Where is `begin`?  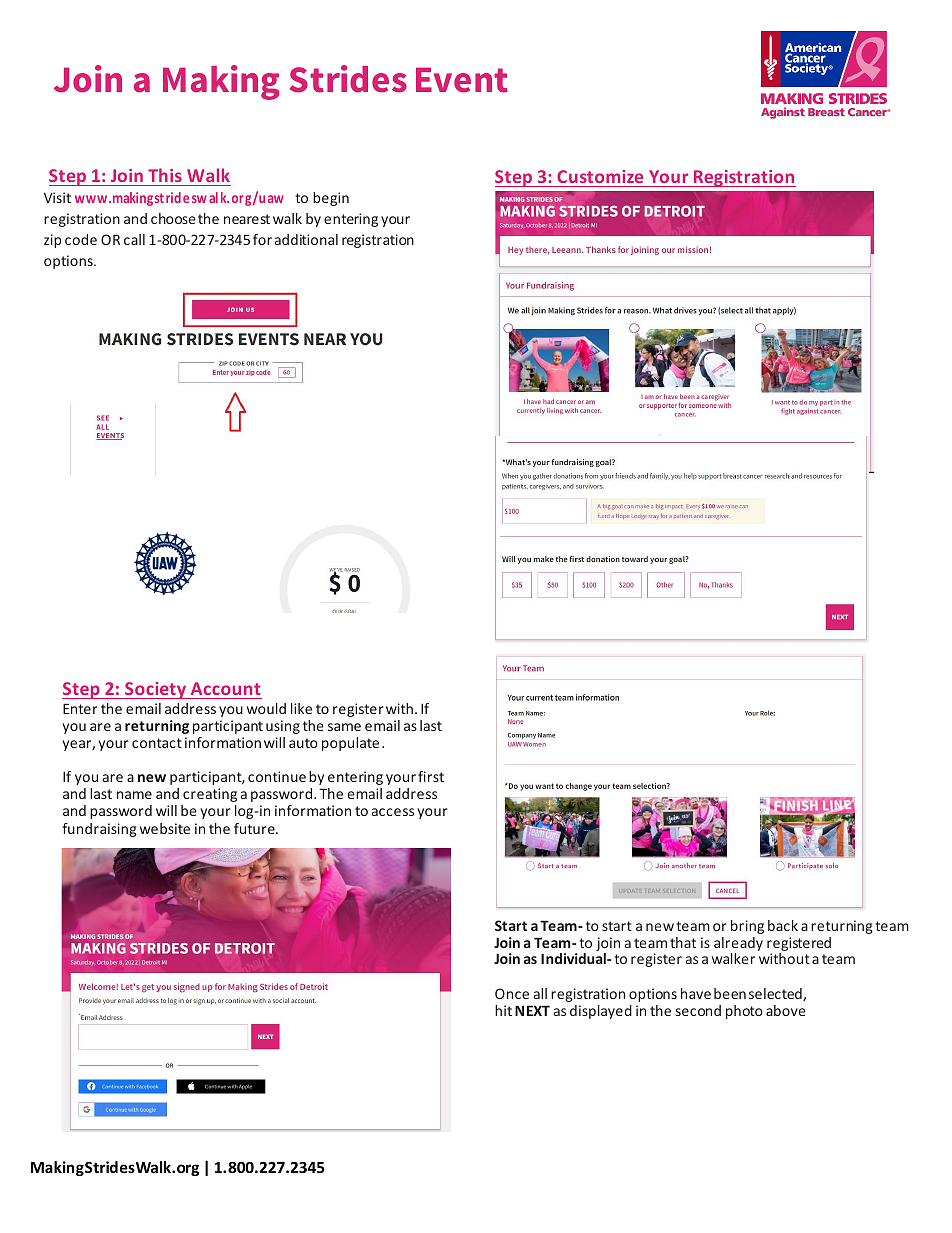
begin is located at coordinates (331, 199).
